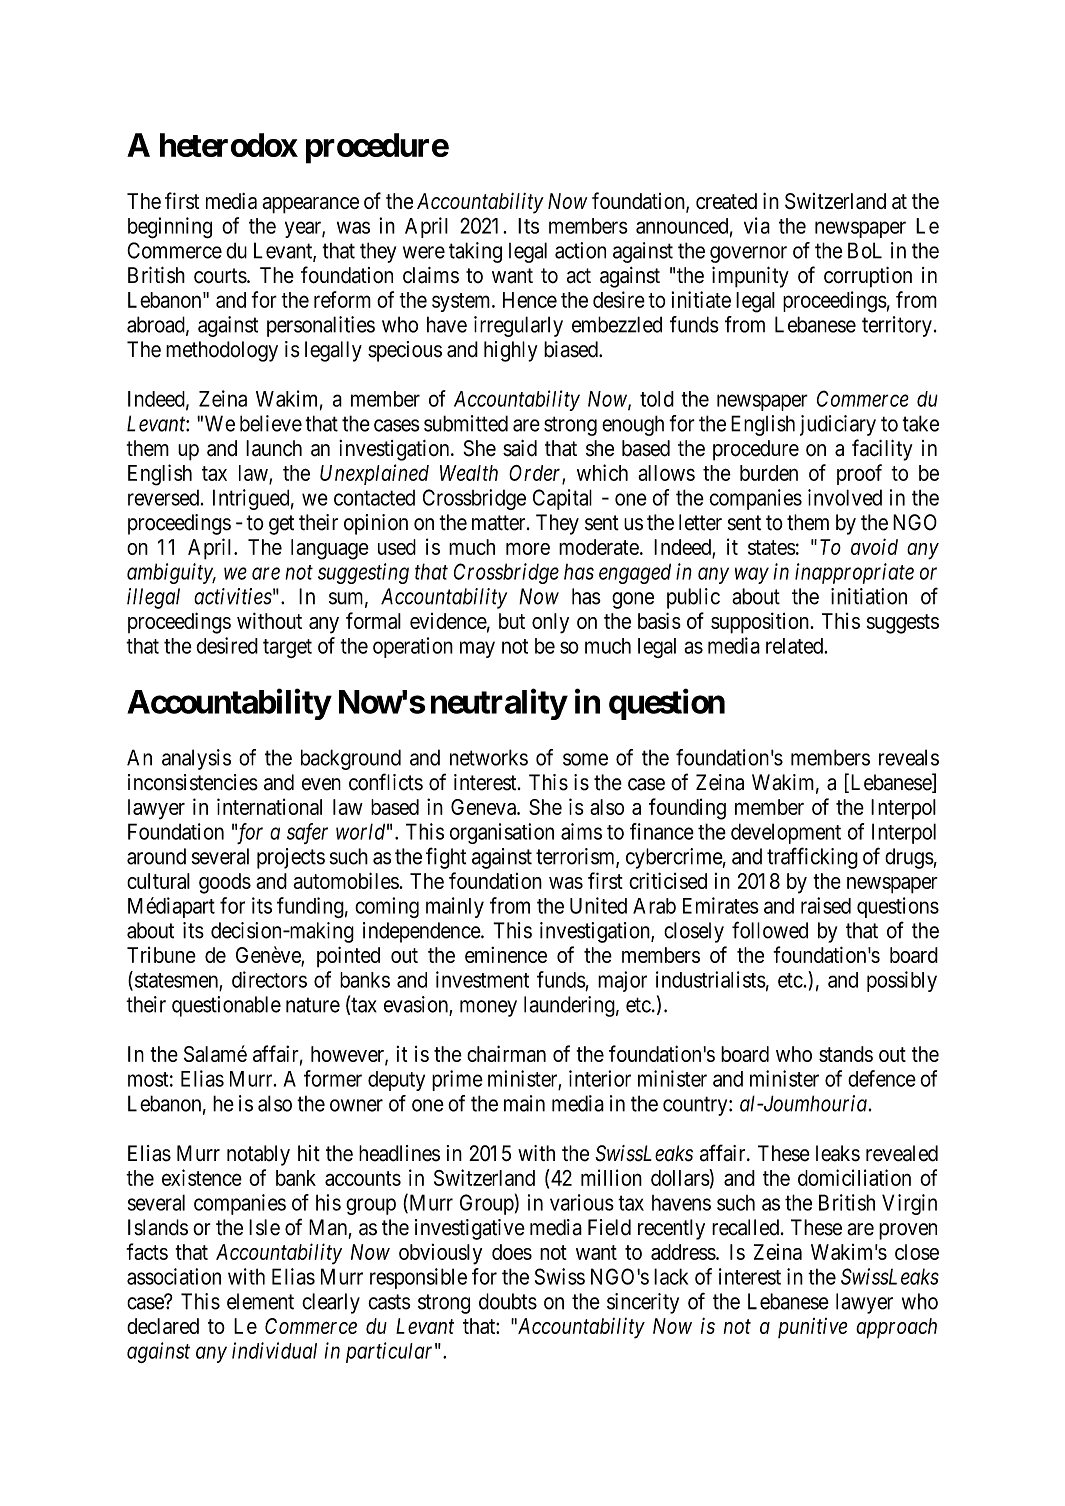  Describe the element at coordinates (271, 423) in the image. I see `believe` at that location.
